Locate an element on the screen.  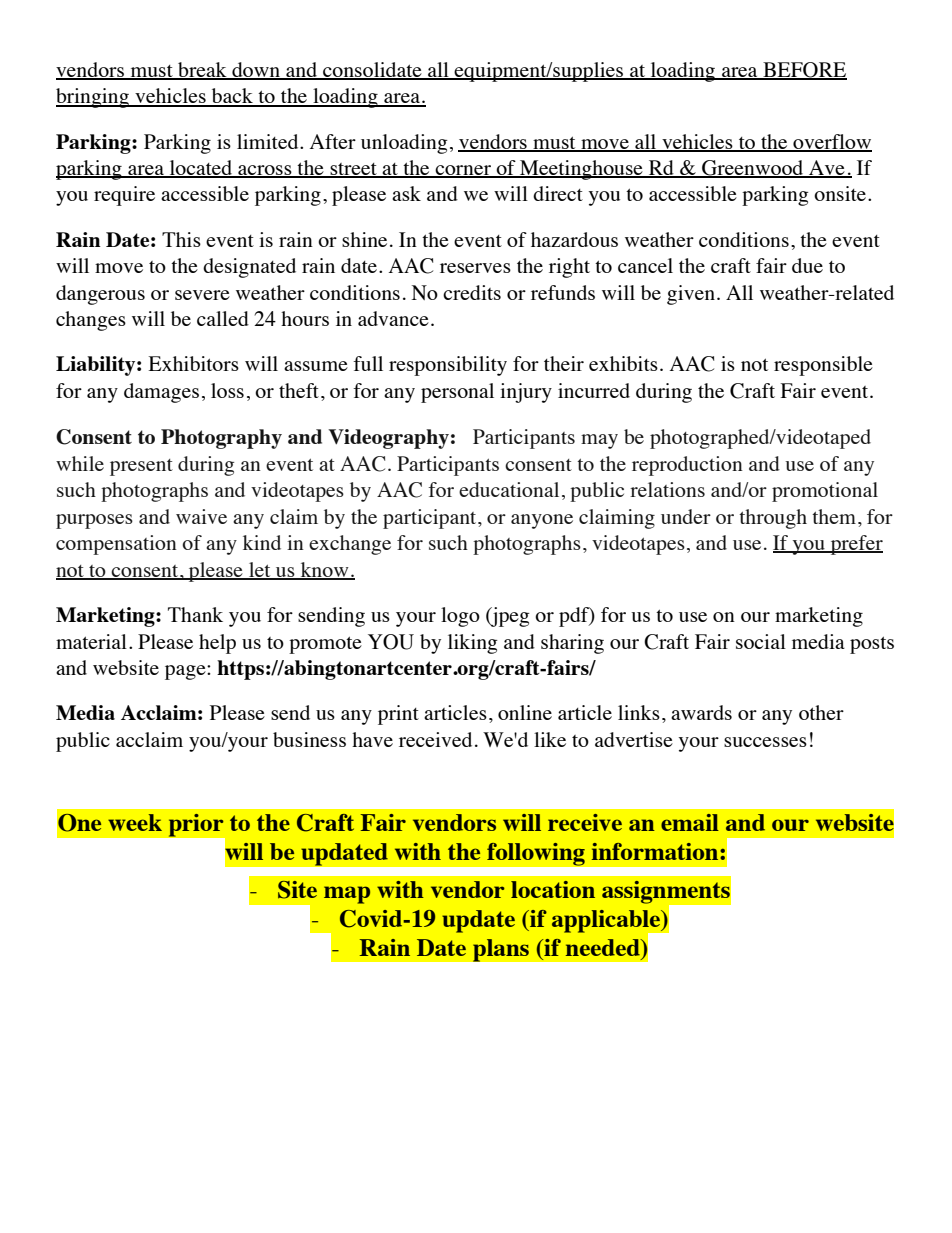
BEFORE is located at coordinates (804, 71).
